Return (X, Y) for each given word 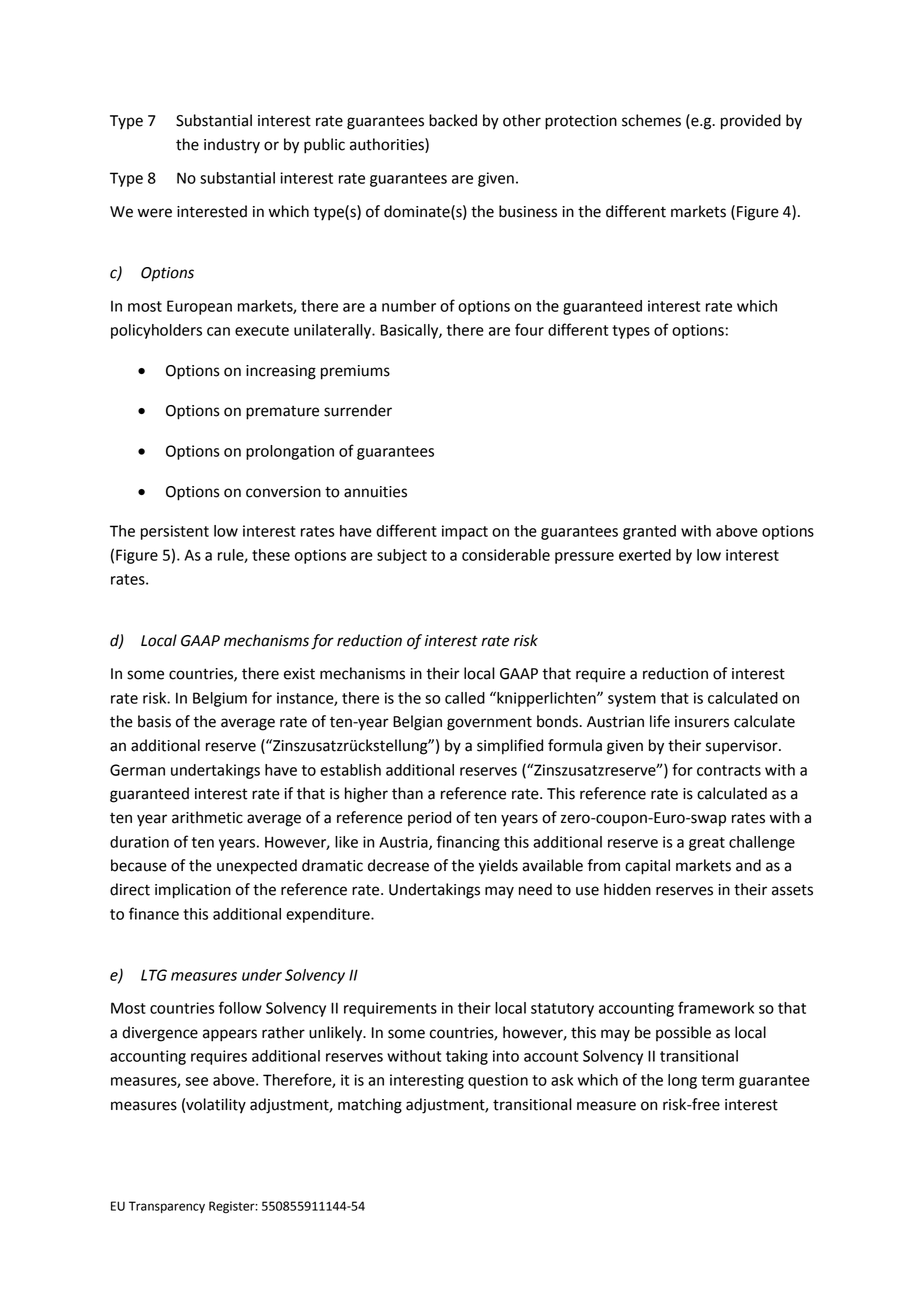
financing (468, 843)
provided (751, 122)
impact (465, 532)
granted (649, 532)
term (717, 1080)
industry (232, 146)
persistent (175, 532)
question (498, 1081)
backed (453, 120)
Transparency (167, 1207)
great (707, 844)
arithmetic (207, 817)
